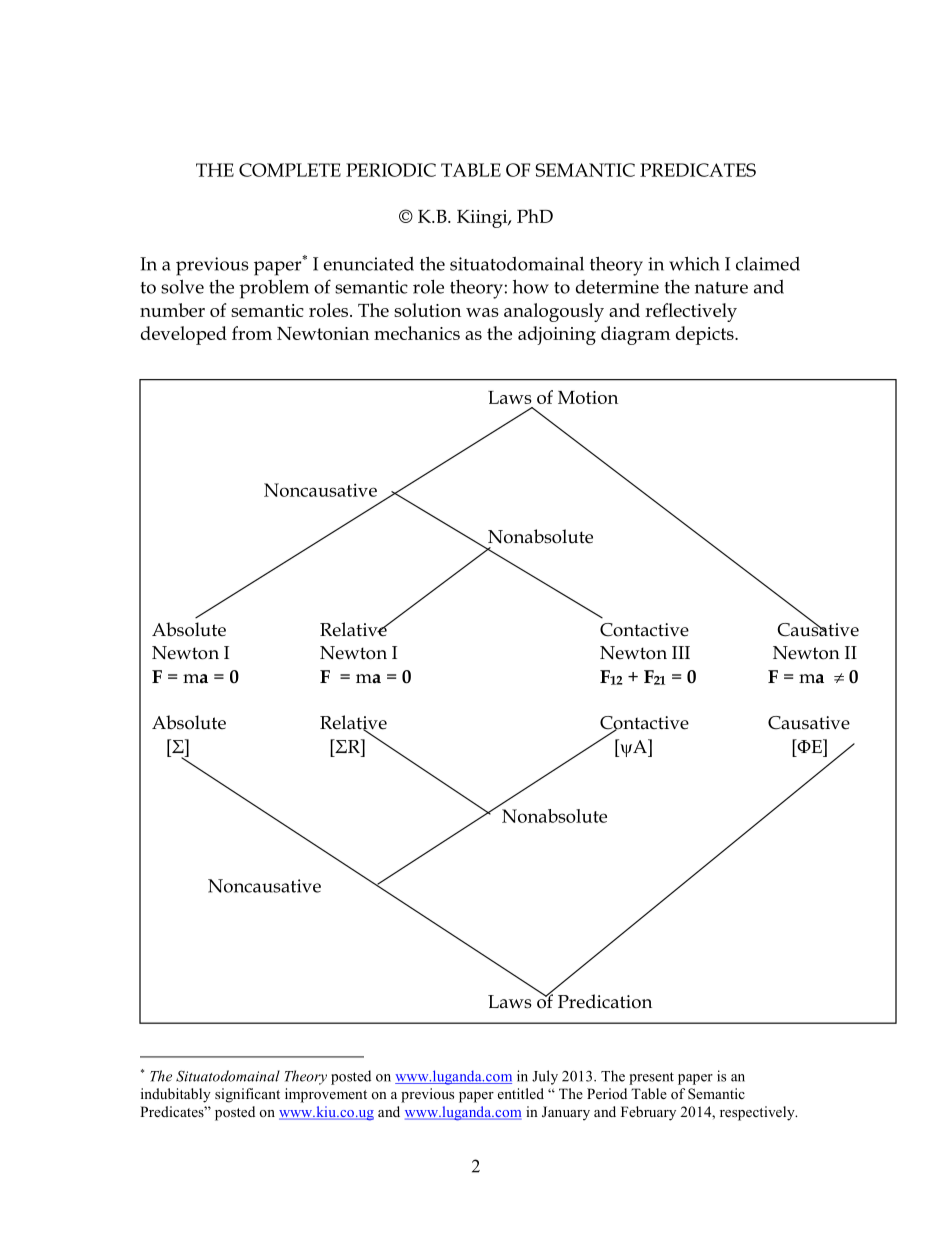 Image resolution: width=952 pixels, height=1233 pixels. What do you see at coordinates (651, 1078) in the screenshot?
I see `present` at bounding box center [651, 1078].
